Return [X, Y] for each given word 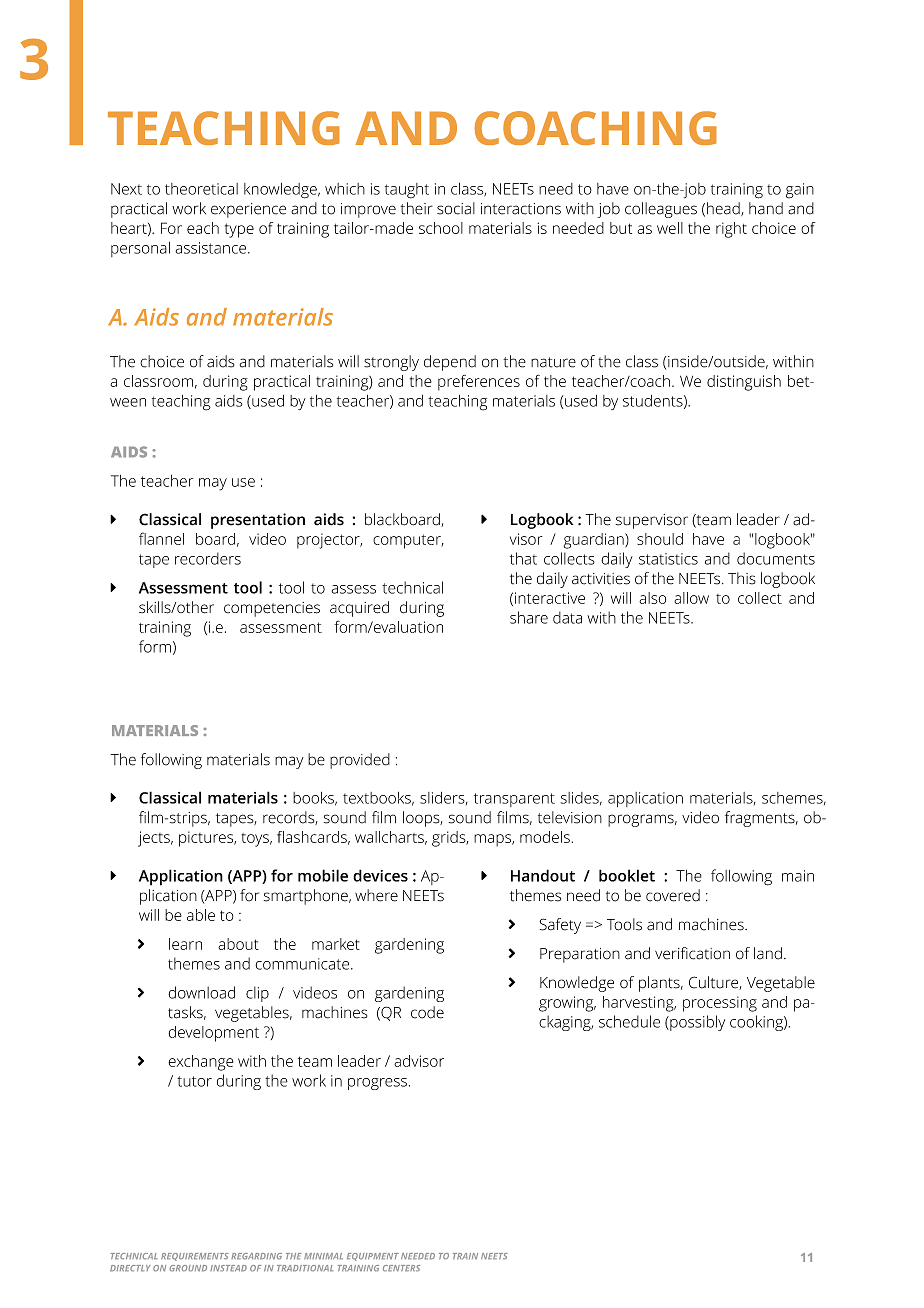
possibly [696, 1023]
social [456, 208]
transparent [514, 800]
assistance [212, 248]
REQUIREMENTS [195, 1257]
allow [691, 598]
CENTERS [401, 1268]
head [724, 209]
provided [360, 761]
